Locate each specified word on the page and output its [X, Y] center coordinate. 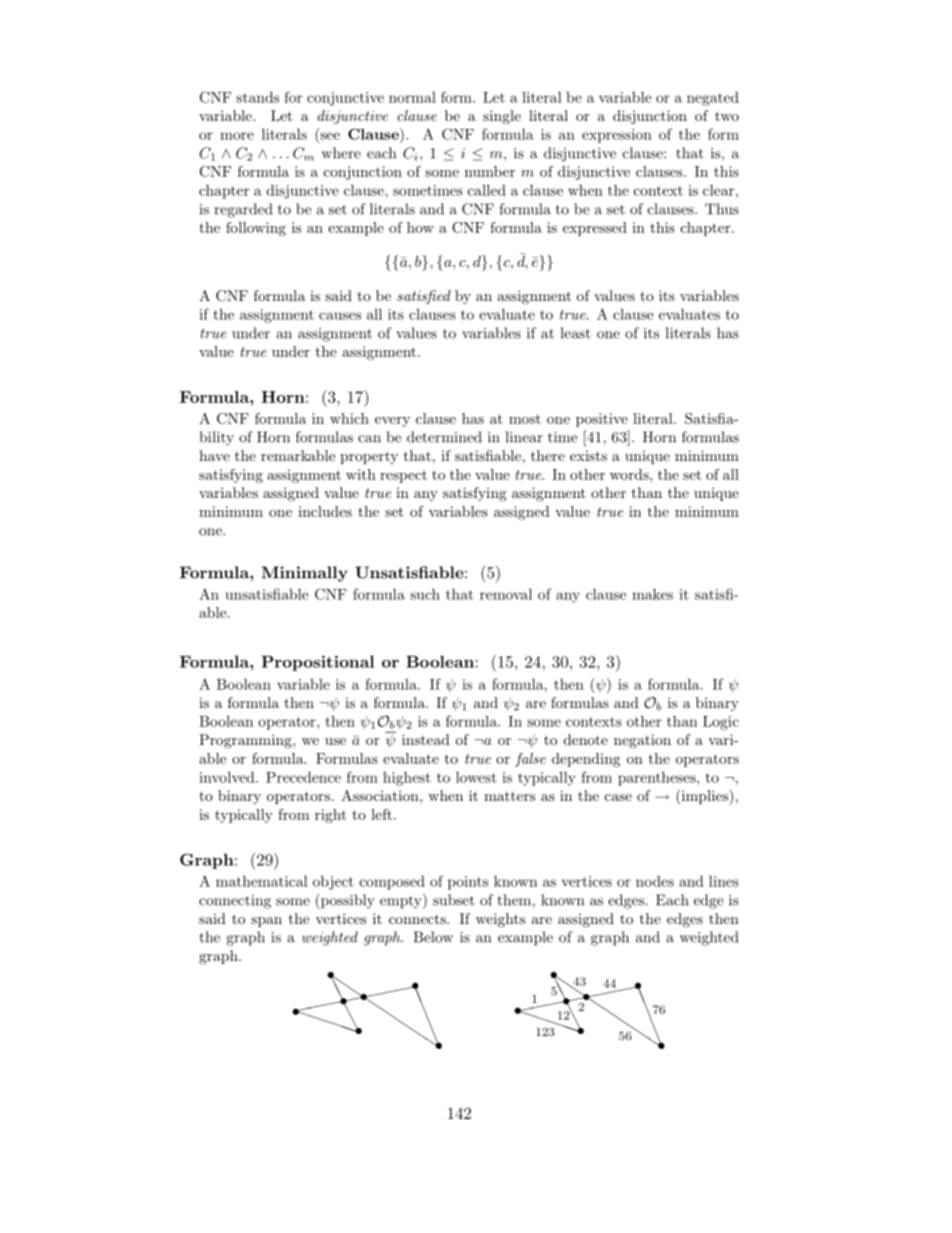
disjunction [650, 117]
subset [454, 900]
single [502, 117]
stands [257, 97]
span [266, 922]
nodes [655, 881]
